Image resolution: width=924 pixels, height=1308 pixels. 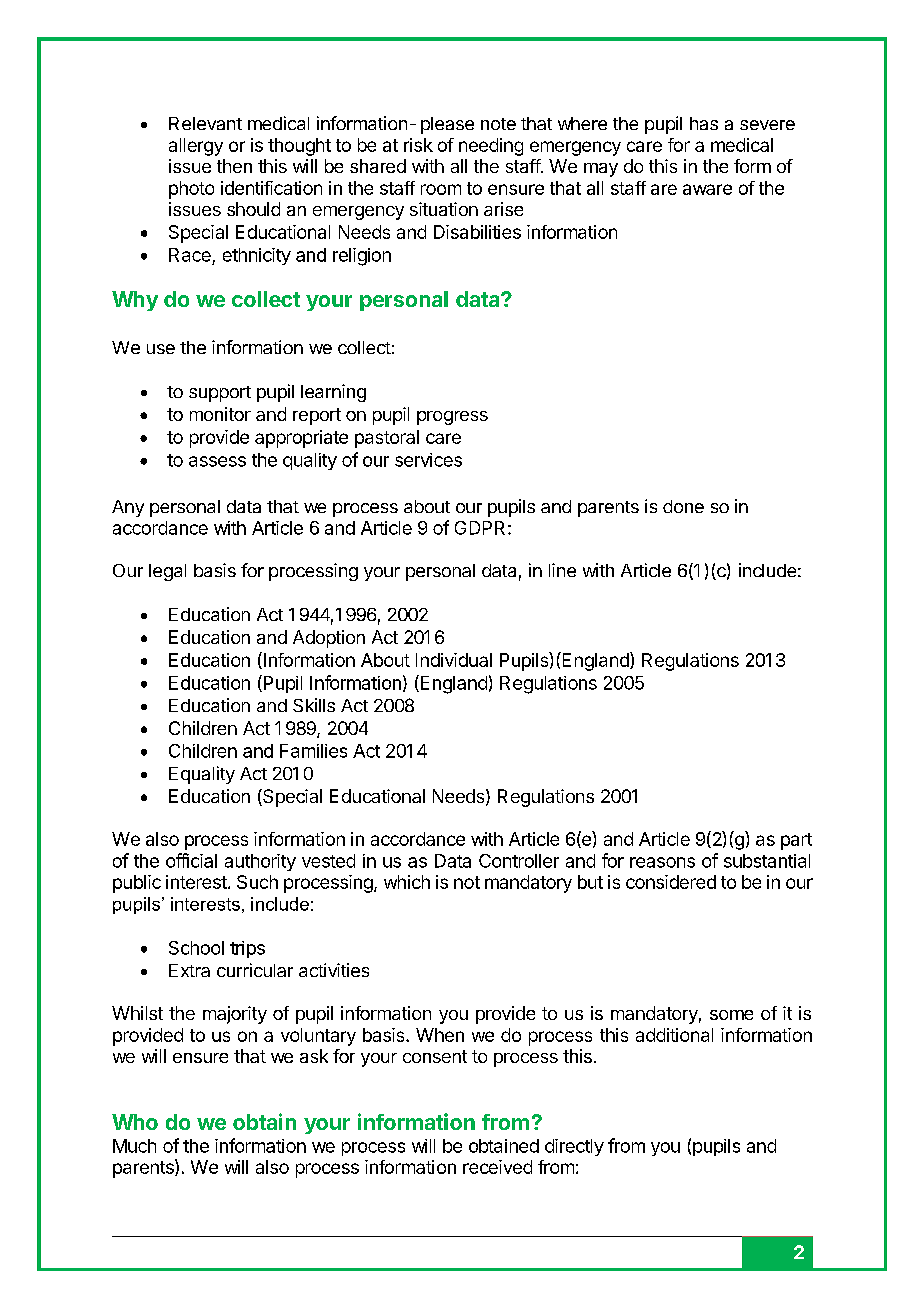 What do you see at coordinates (134, 1146) in the screenshot?
I see `Much` at bounding box center [134, 1146].
